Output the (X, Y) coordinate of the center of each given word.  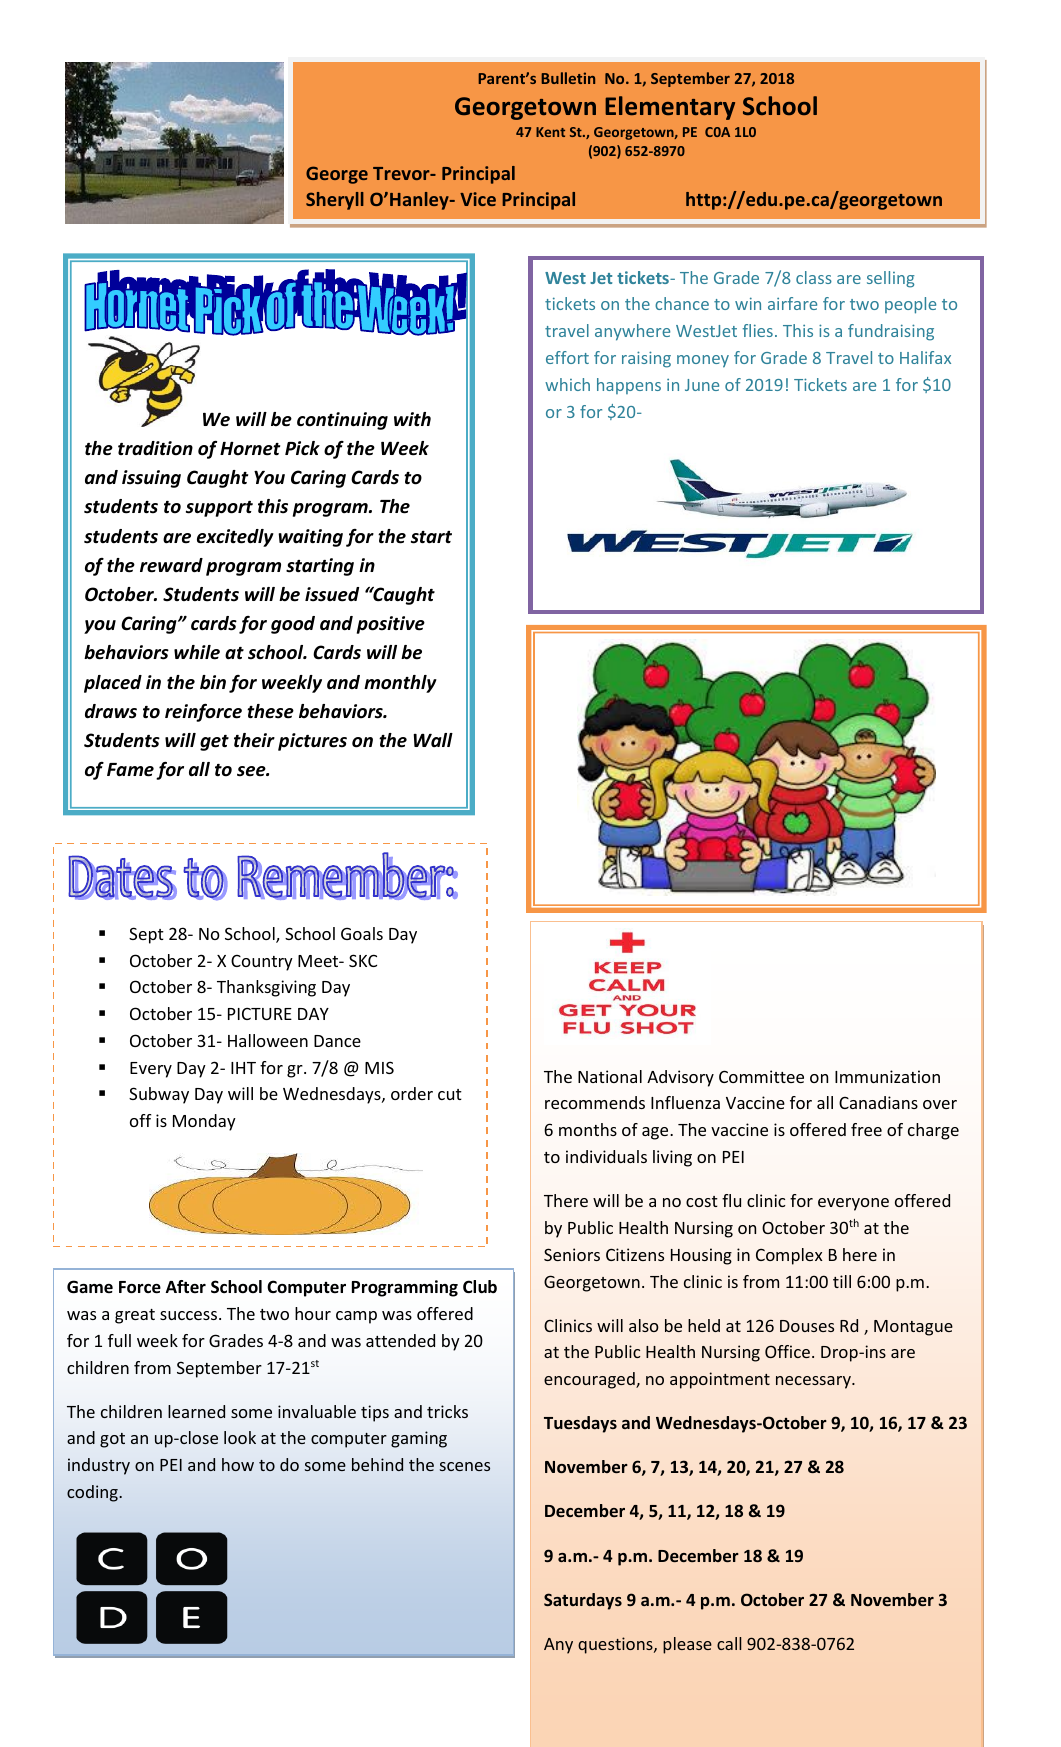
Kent (550, 132)
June (702, 385)
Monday (204, 1122)
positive (391, 625)
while (197, 652)
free (866, 1129)
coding (93, 1493)
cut (450, 1094)
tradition (155, 448)
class (814, 277)
